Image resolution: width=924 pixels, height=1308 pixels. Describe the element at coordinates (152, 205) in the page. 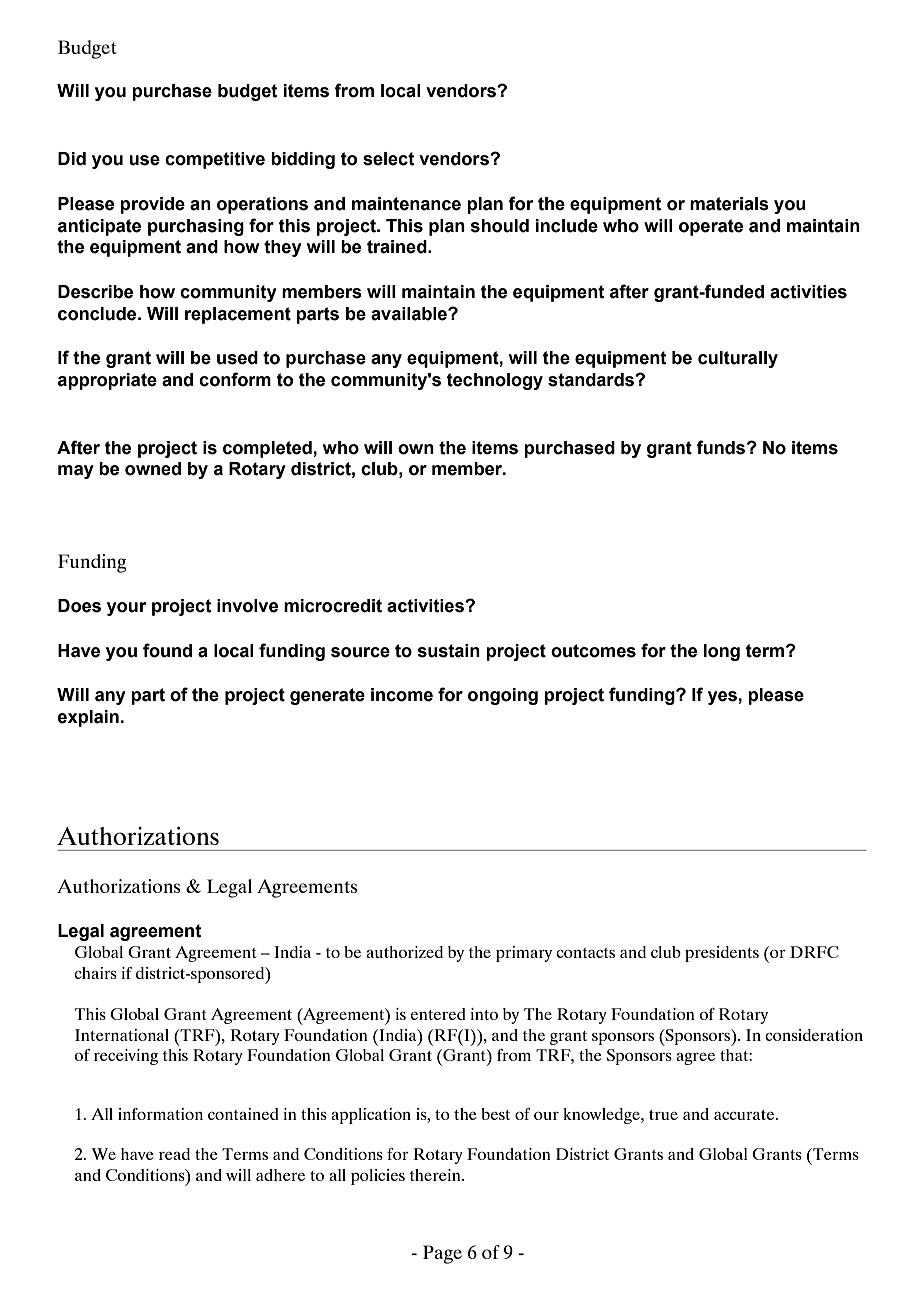

I see `provide` at that location.
